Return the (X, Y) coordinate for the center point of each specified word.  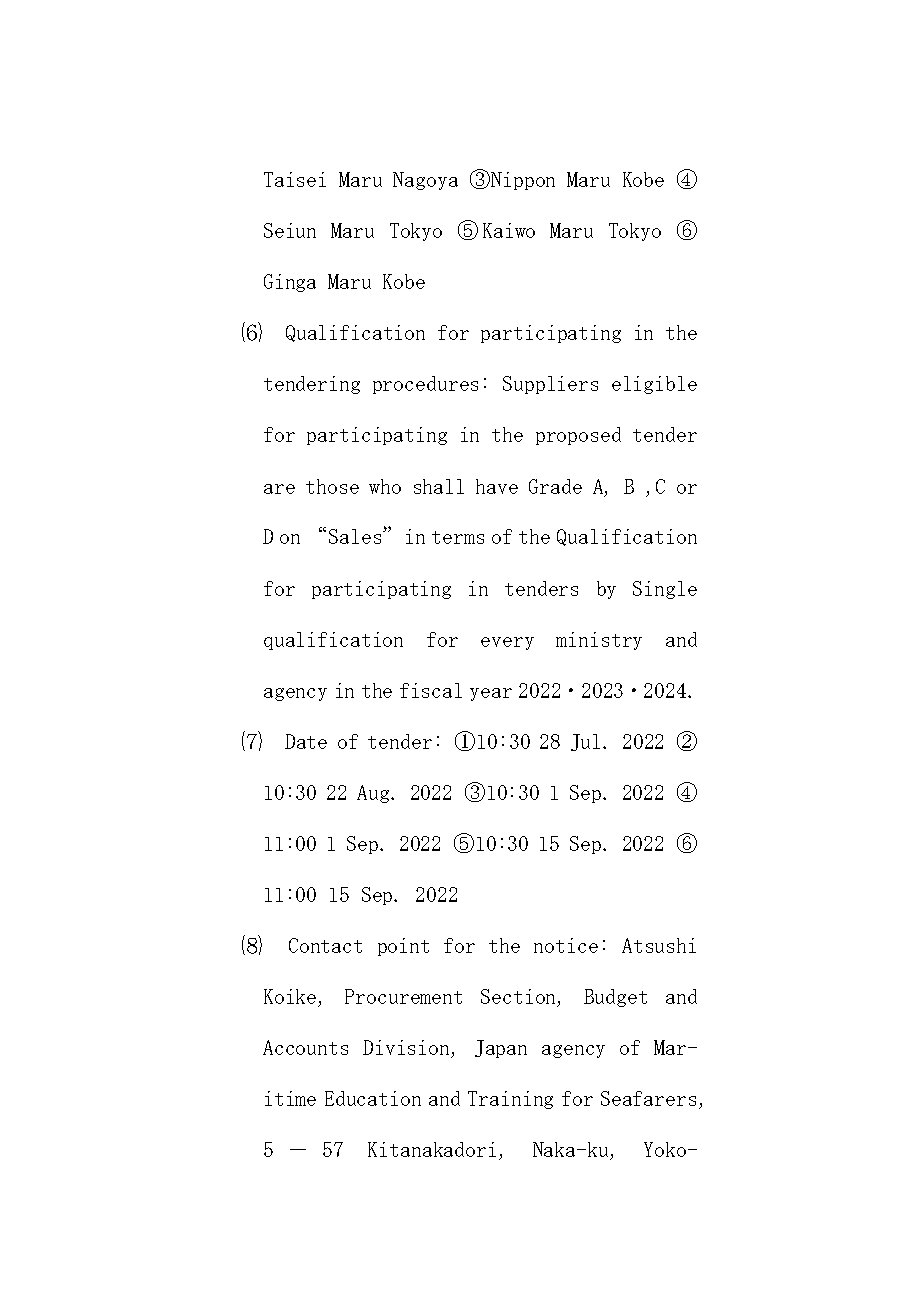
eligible (654, 385)
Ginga (290, 283)
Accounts (305, 1047)
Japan (501, 1049)
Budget (615, 998)
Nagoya (425, 181)
